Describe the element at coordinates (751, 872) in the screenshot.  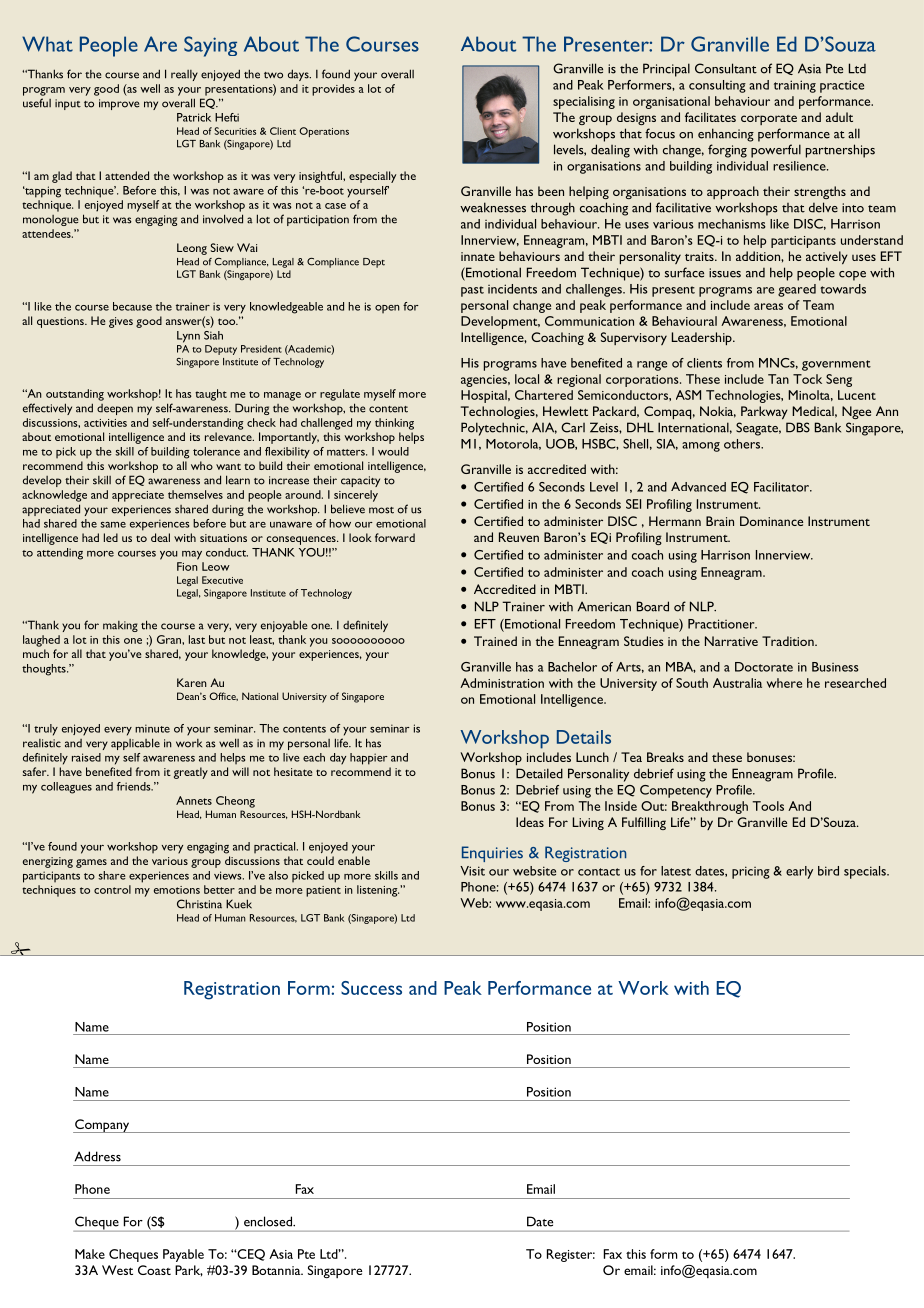
I see `pricing` at that location.
